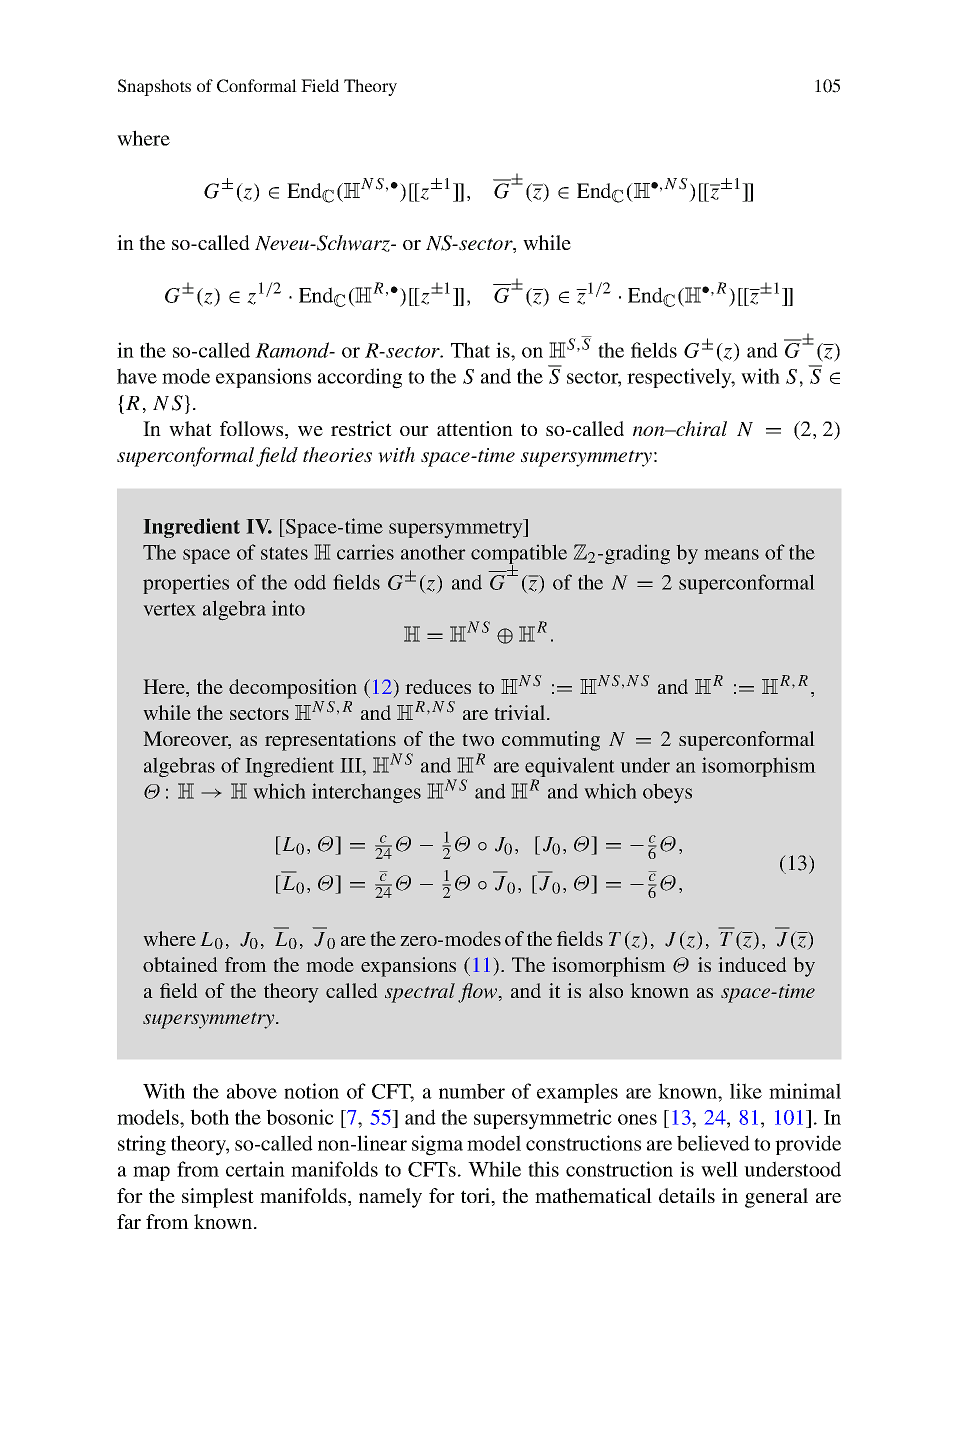  What do you see at coordinates (218, 1198) in the screenshot?
I see `simplest` at bounding box center [218, 1198].
